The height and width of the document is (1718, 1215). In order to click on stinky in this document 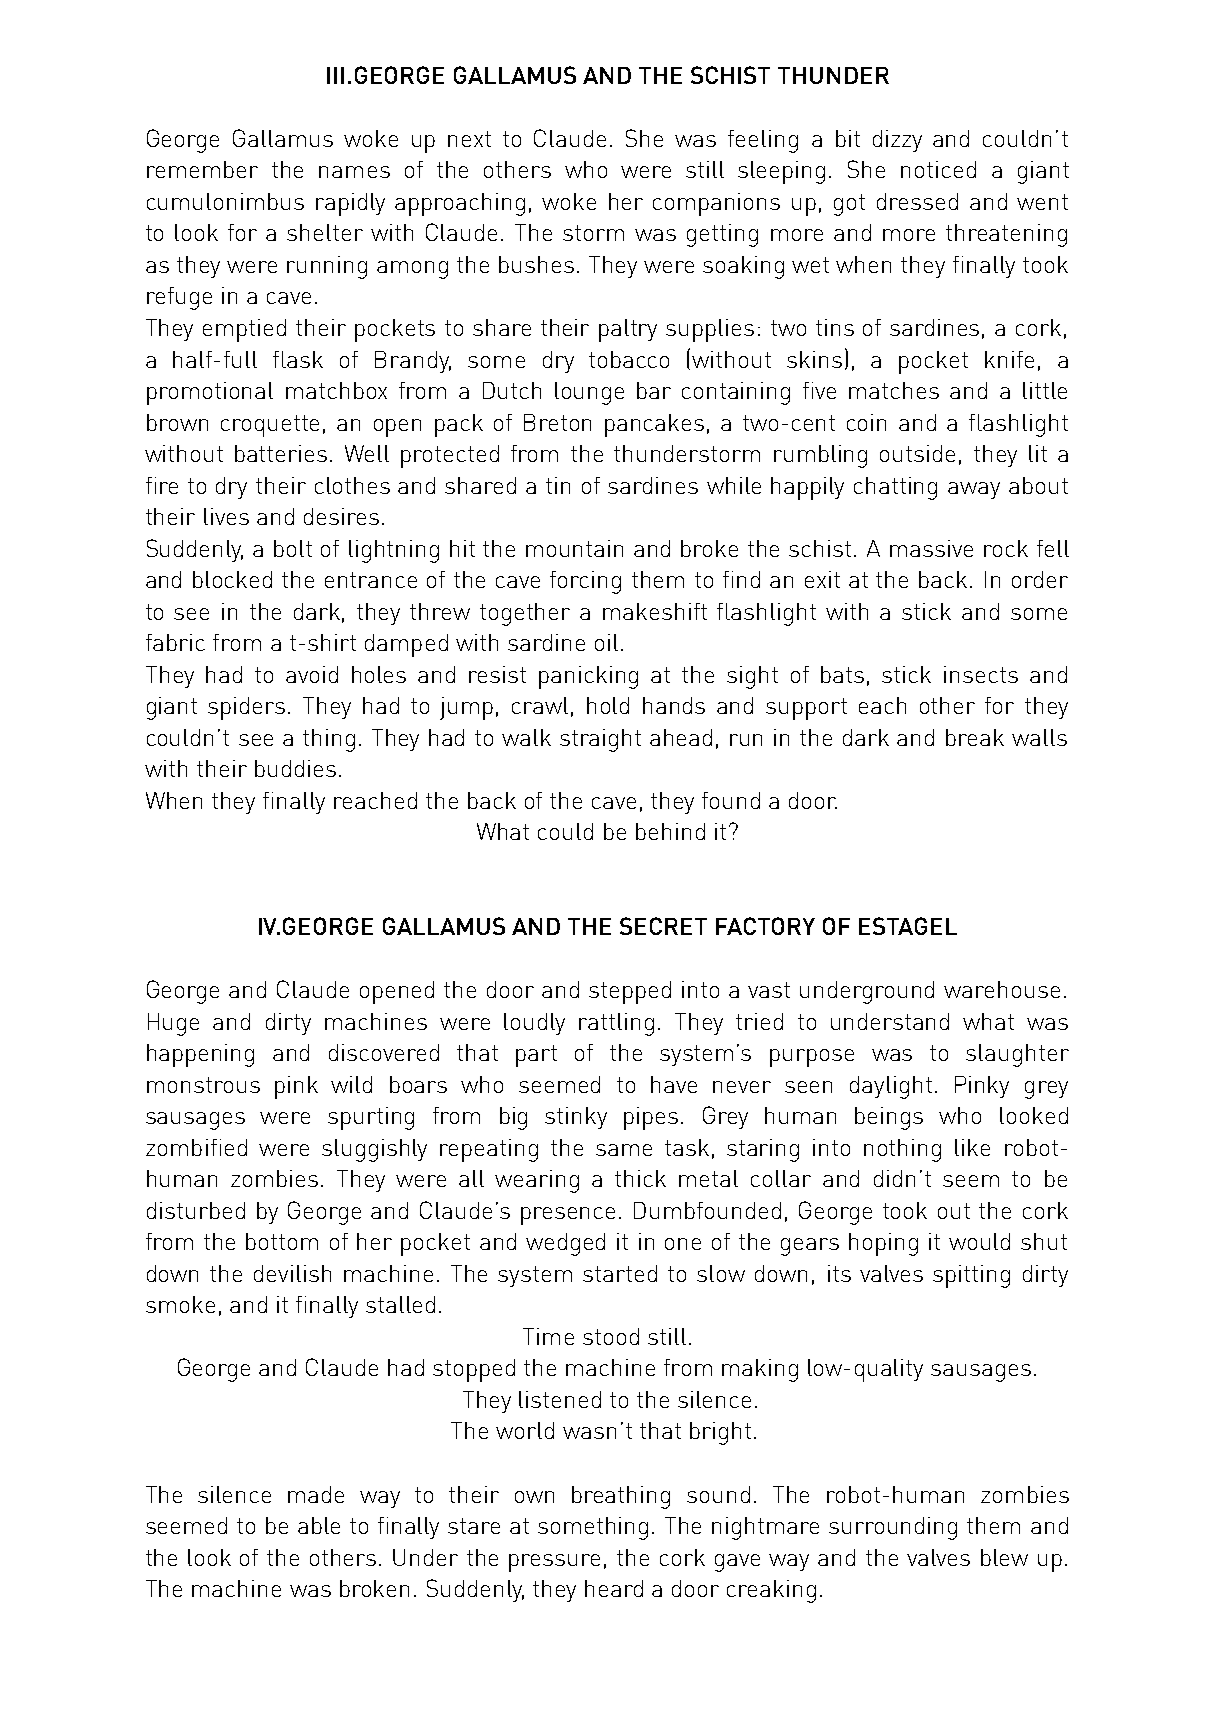, I will do `click(576, 1118)`.
